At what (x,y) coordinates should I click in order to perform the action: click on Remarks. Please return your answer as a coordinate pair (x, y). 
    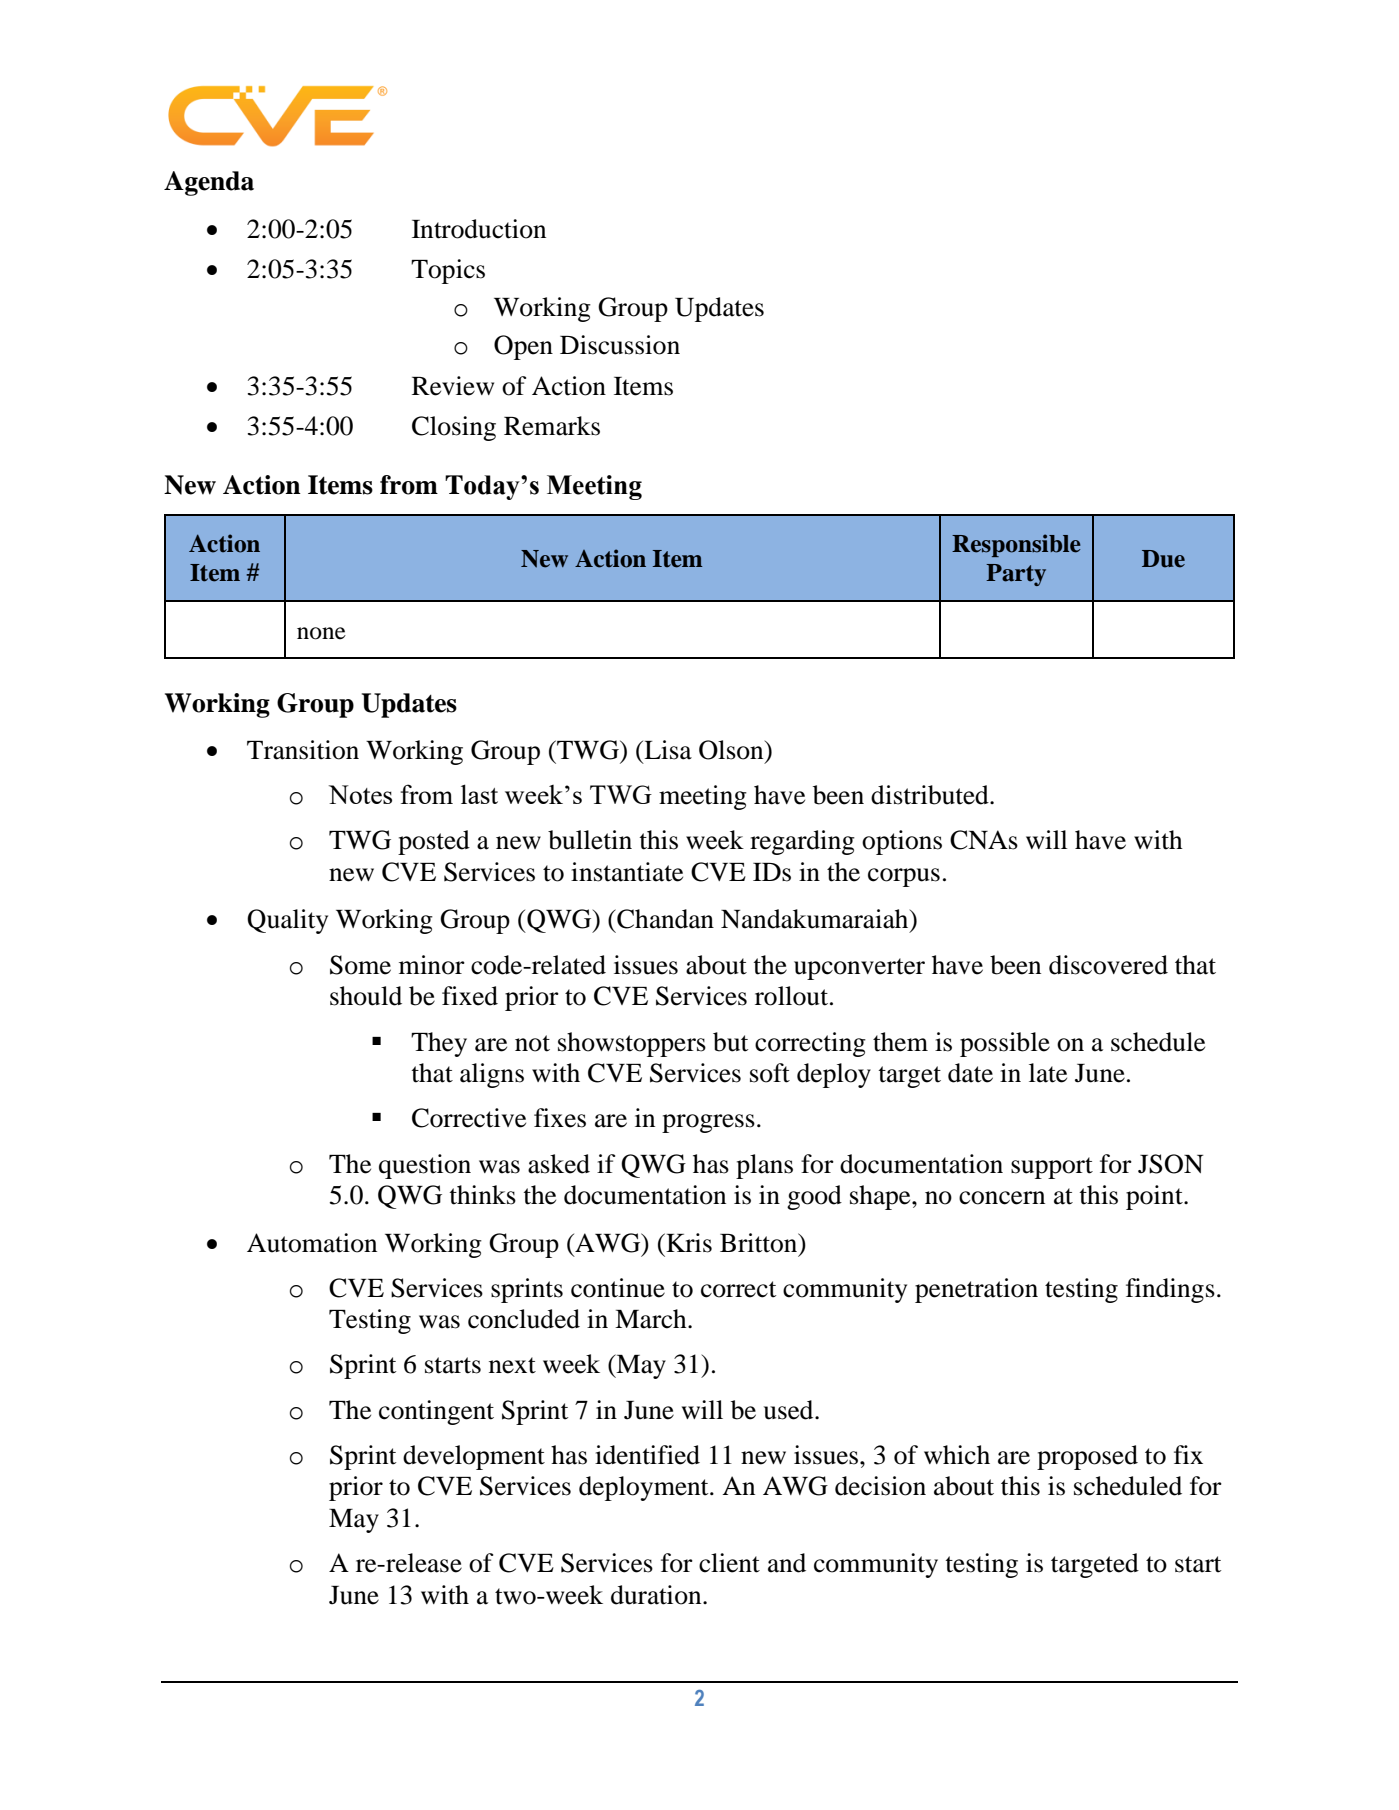
    Looking at the image, I should click on (552, 426).
